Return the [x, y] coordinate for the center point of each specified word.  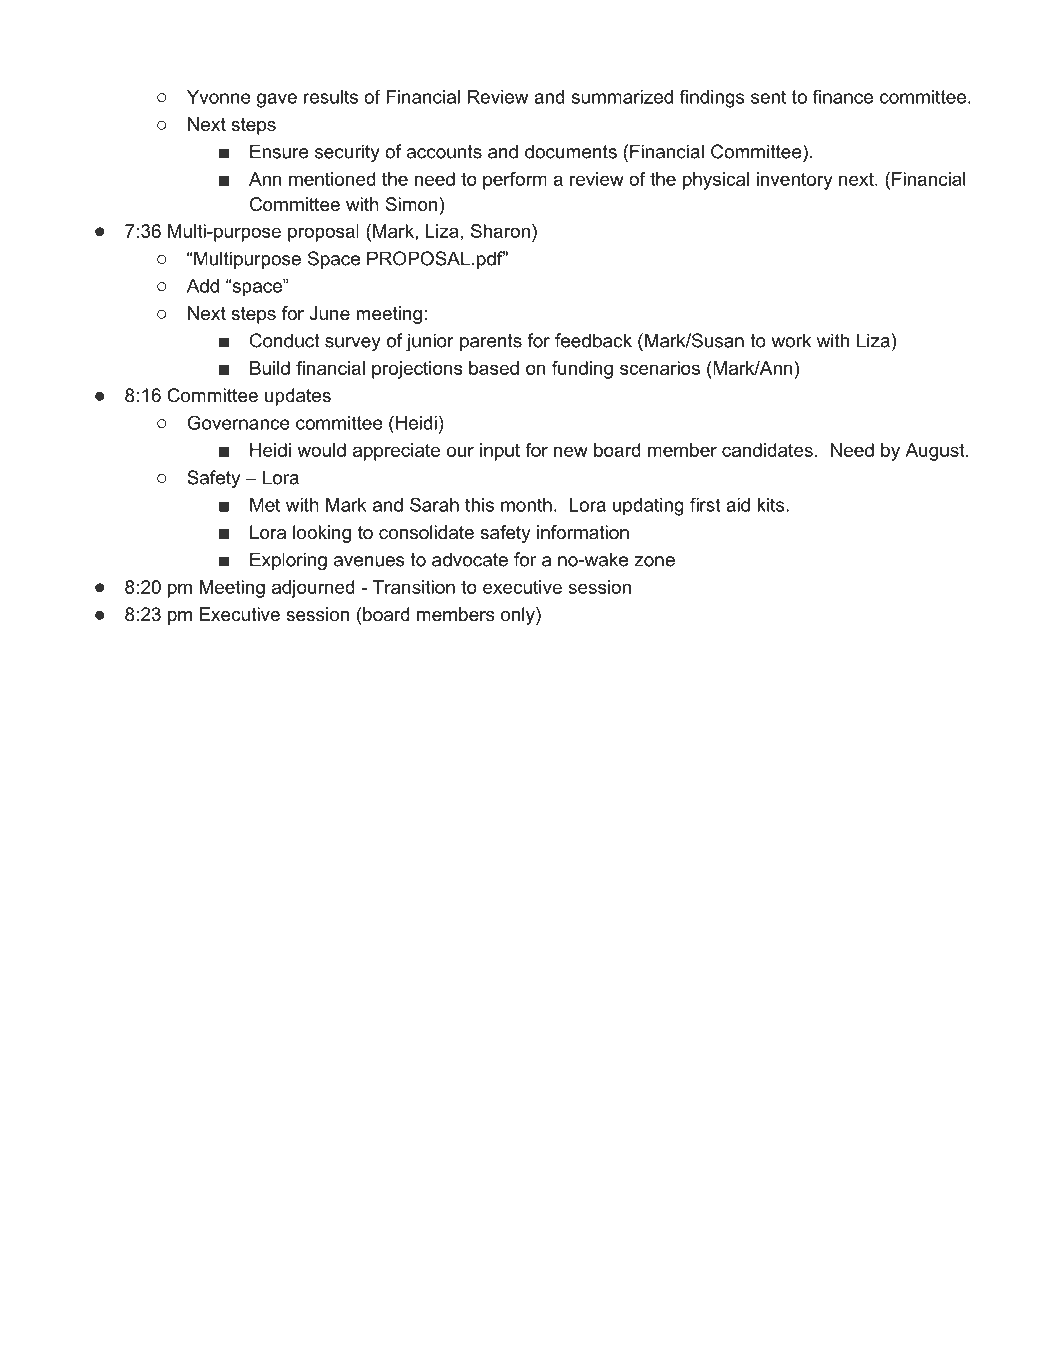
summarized [622, 97]
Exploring [288, 561]
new [571, 451]
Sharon [500, 231]
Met [265, 505]
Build [270, 368]
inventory [795, 181]
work [791, 340]
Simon [412, 204]
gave [277, 100]
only [519, 616]
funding [582, 370]
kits [772, 505]
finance [843, 96]
